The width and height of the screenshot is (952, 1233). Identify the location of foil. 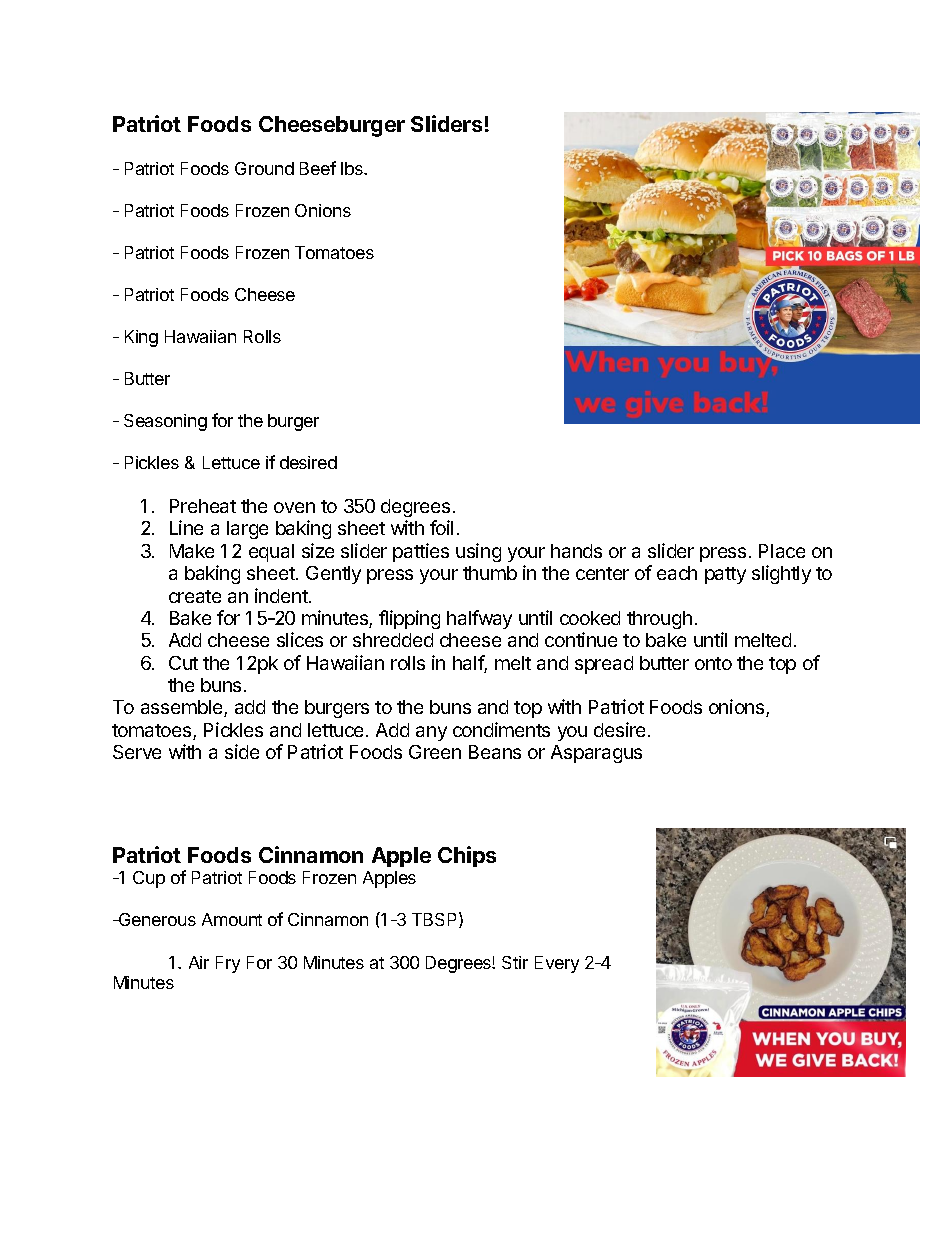
(441, 527).
